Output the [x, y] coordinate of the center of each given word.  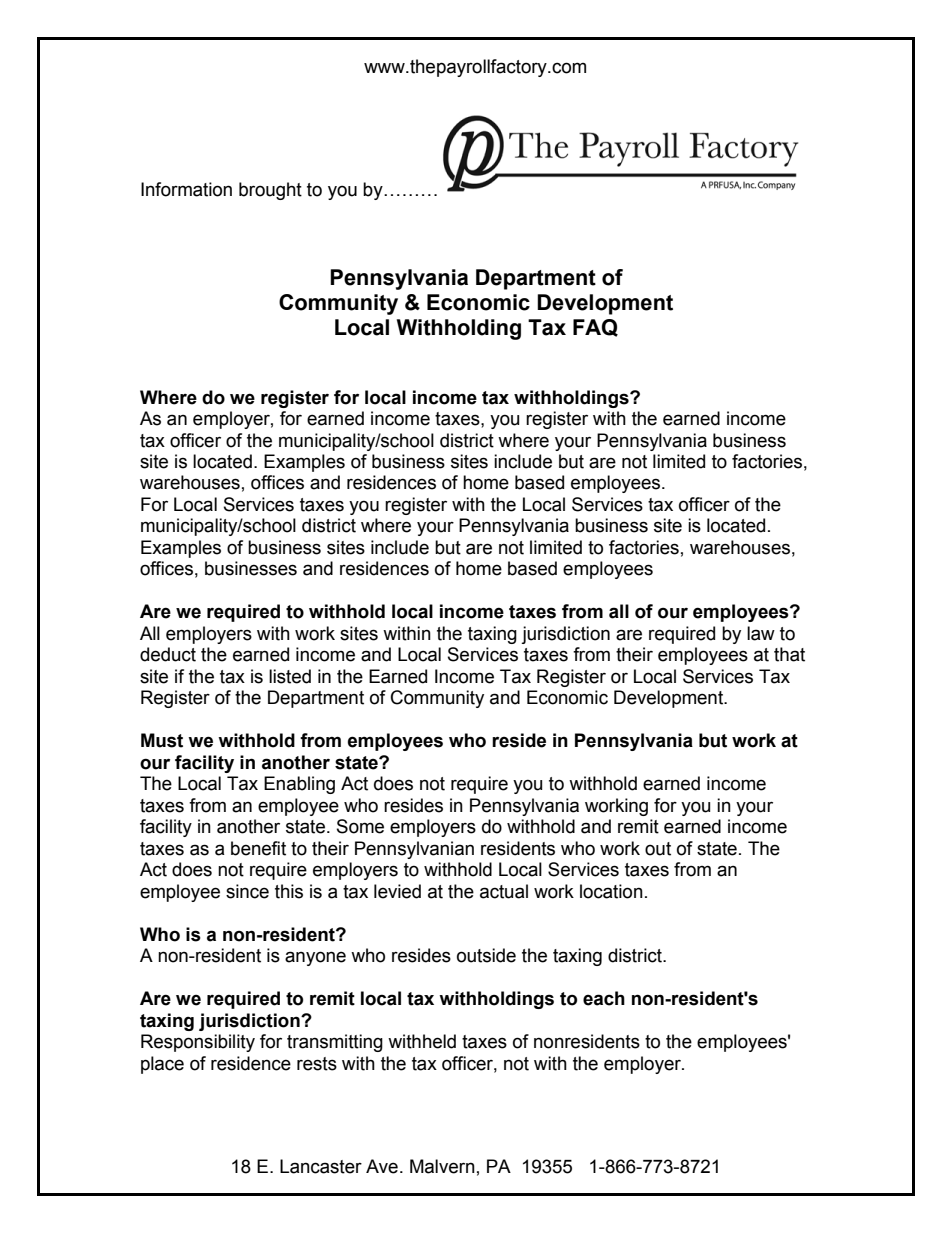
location [611, 891]
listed [290, 676]
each [604, 998]
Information [186, 189]
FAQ [595, 328]
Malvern [442, 1166]
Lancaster [321, 1166]
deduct [168, 654]
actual [504, 891]
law [761, 633]
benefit [258, 848]
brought [270, 191]
